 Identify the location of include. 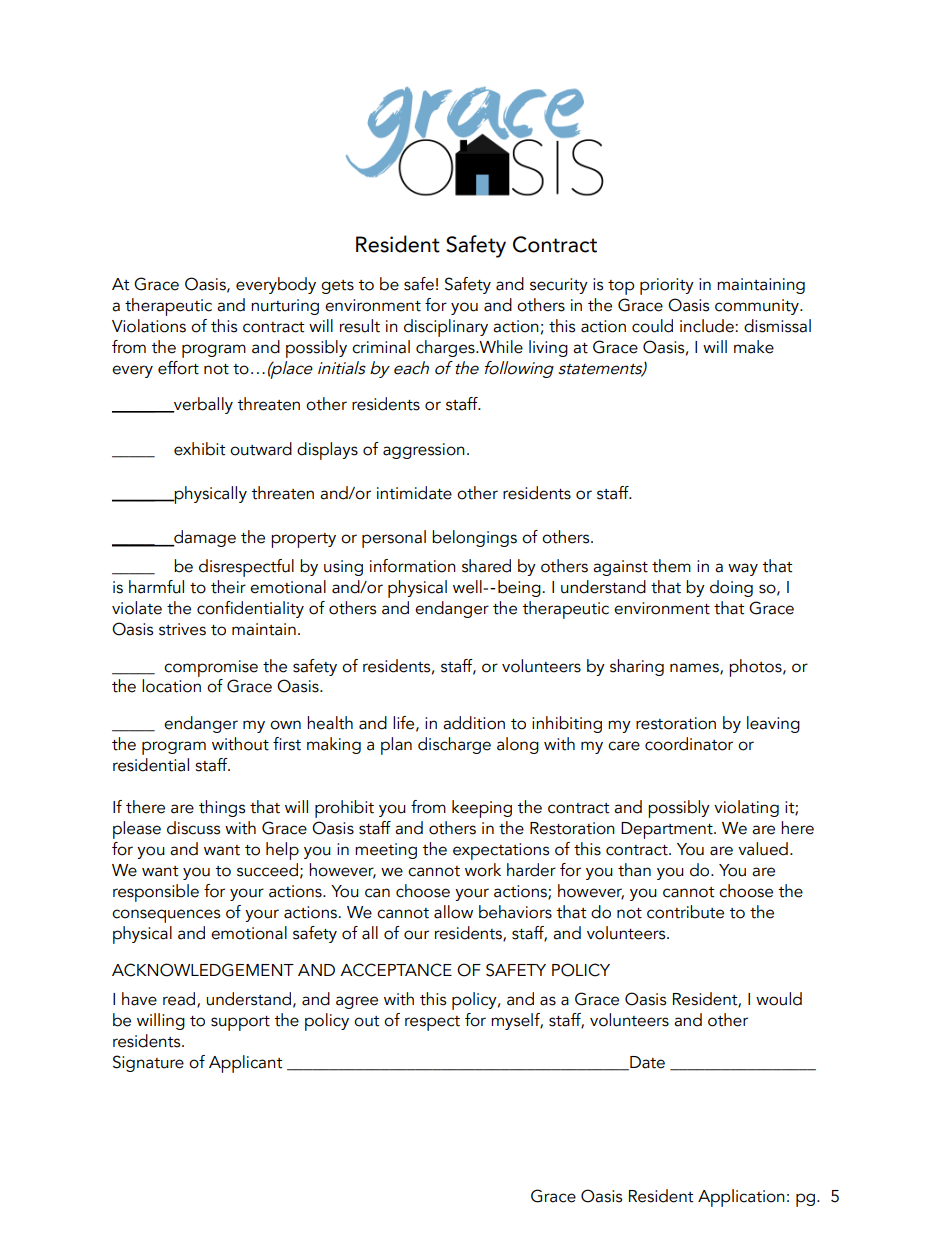
(707, 326).
